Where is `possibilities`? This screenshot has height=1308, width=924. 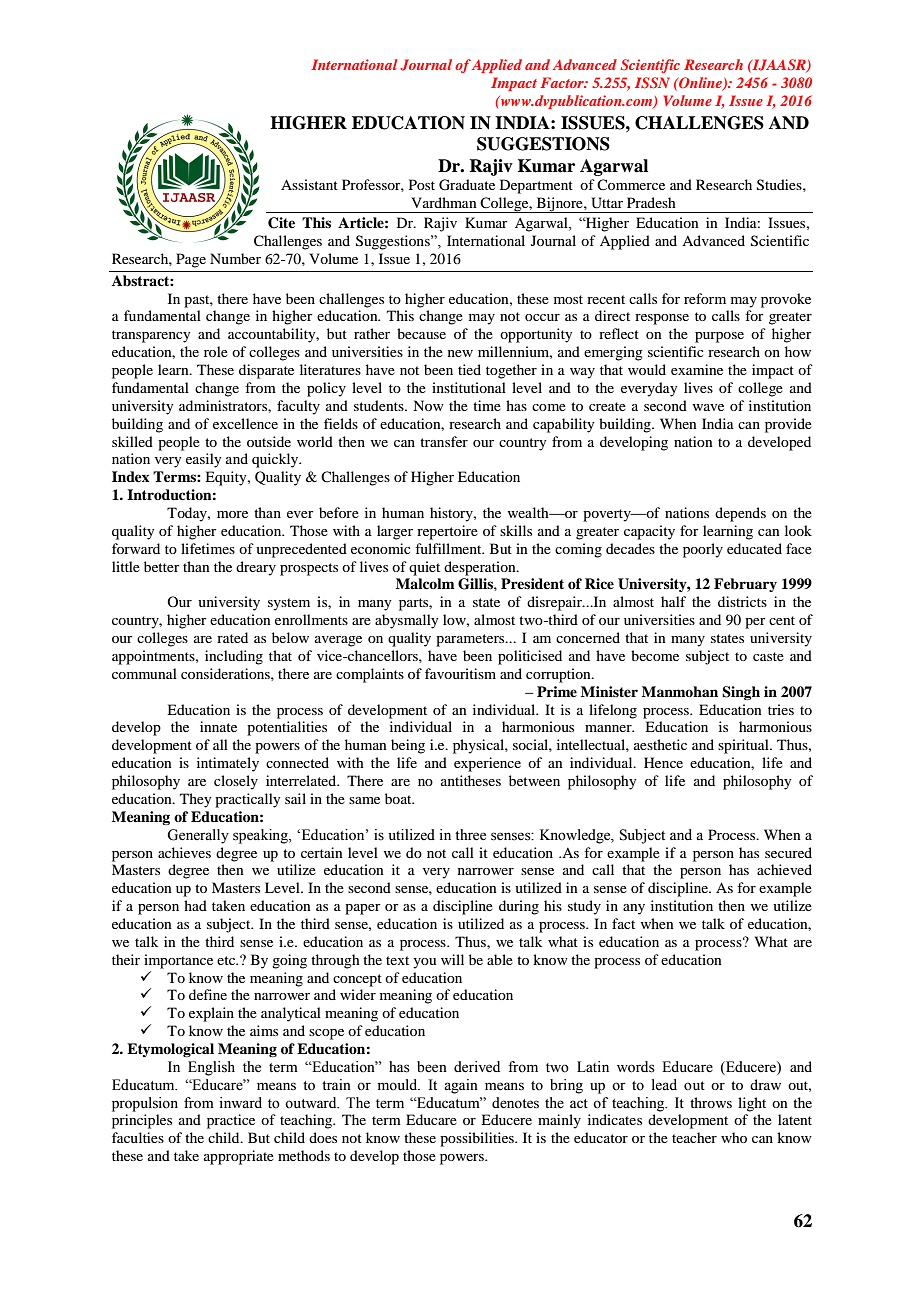
possibilities is located at coordinates (478, 1139).
